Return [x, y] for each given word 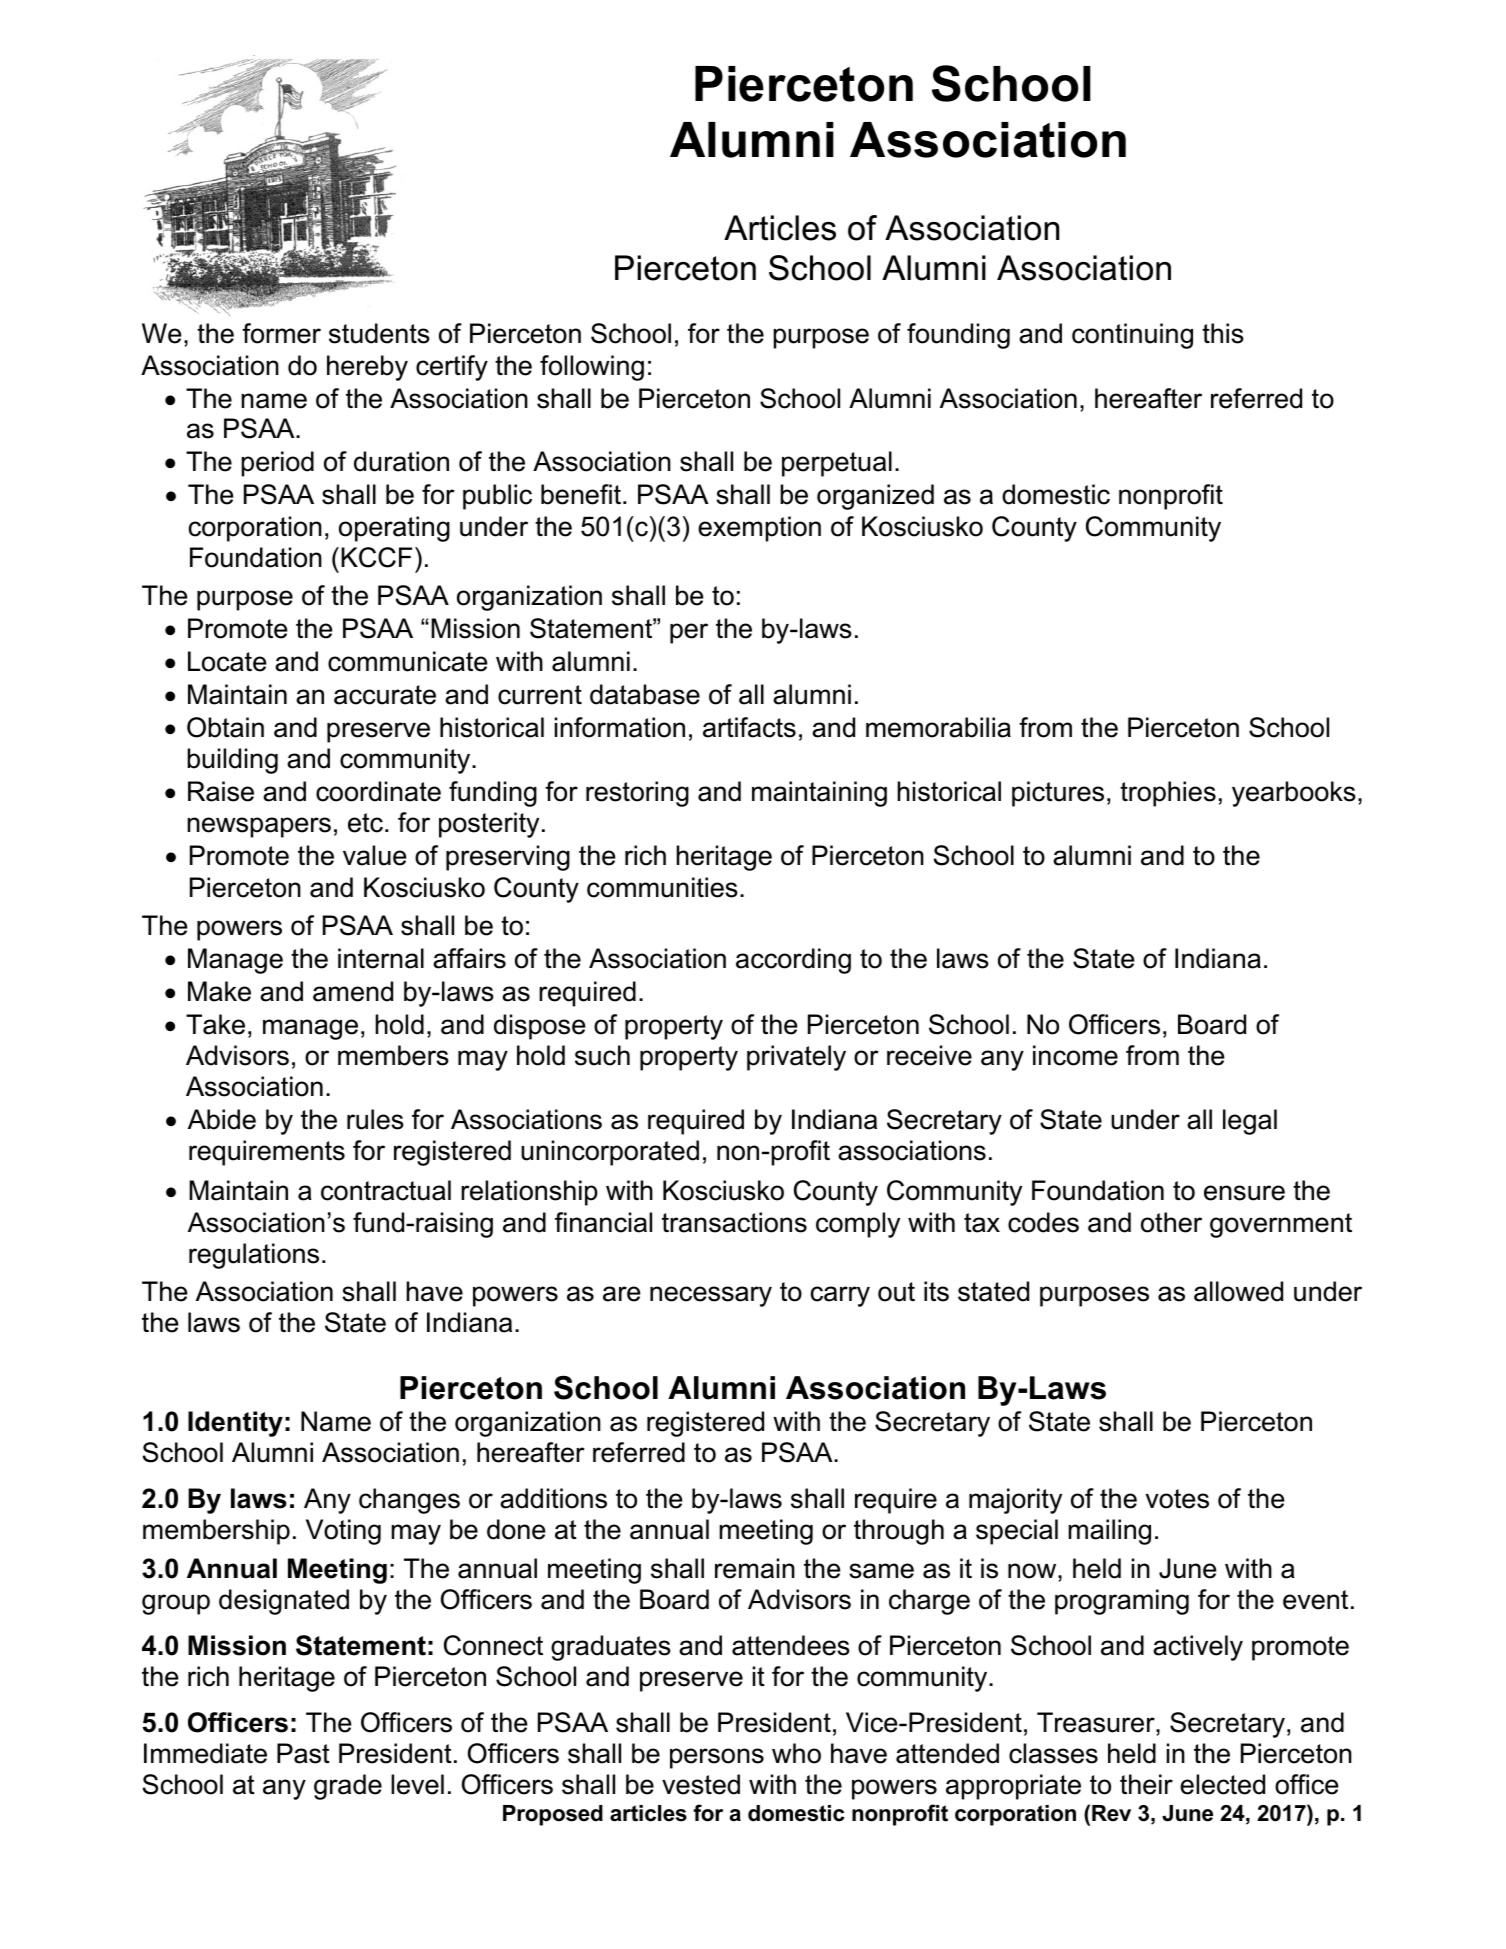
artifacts [749, 727]
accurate [385, 695]
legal [1250, 1122]
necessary [711, 1296]
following [592, 368]
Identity [235, 1424]
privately [796, 1058]
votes [1177, 1499]
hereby [367, 368]
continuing [1132, 336]
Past [303, 1753]
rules [375, 1119]
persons [717, 1758]
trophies [1168, 794]
